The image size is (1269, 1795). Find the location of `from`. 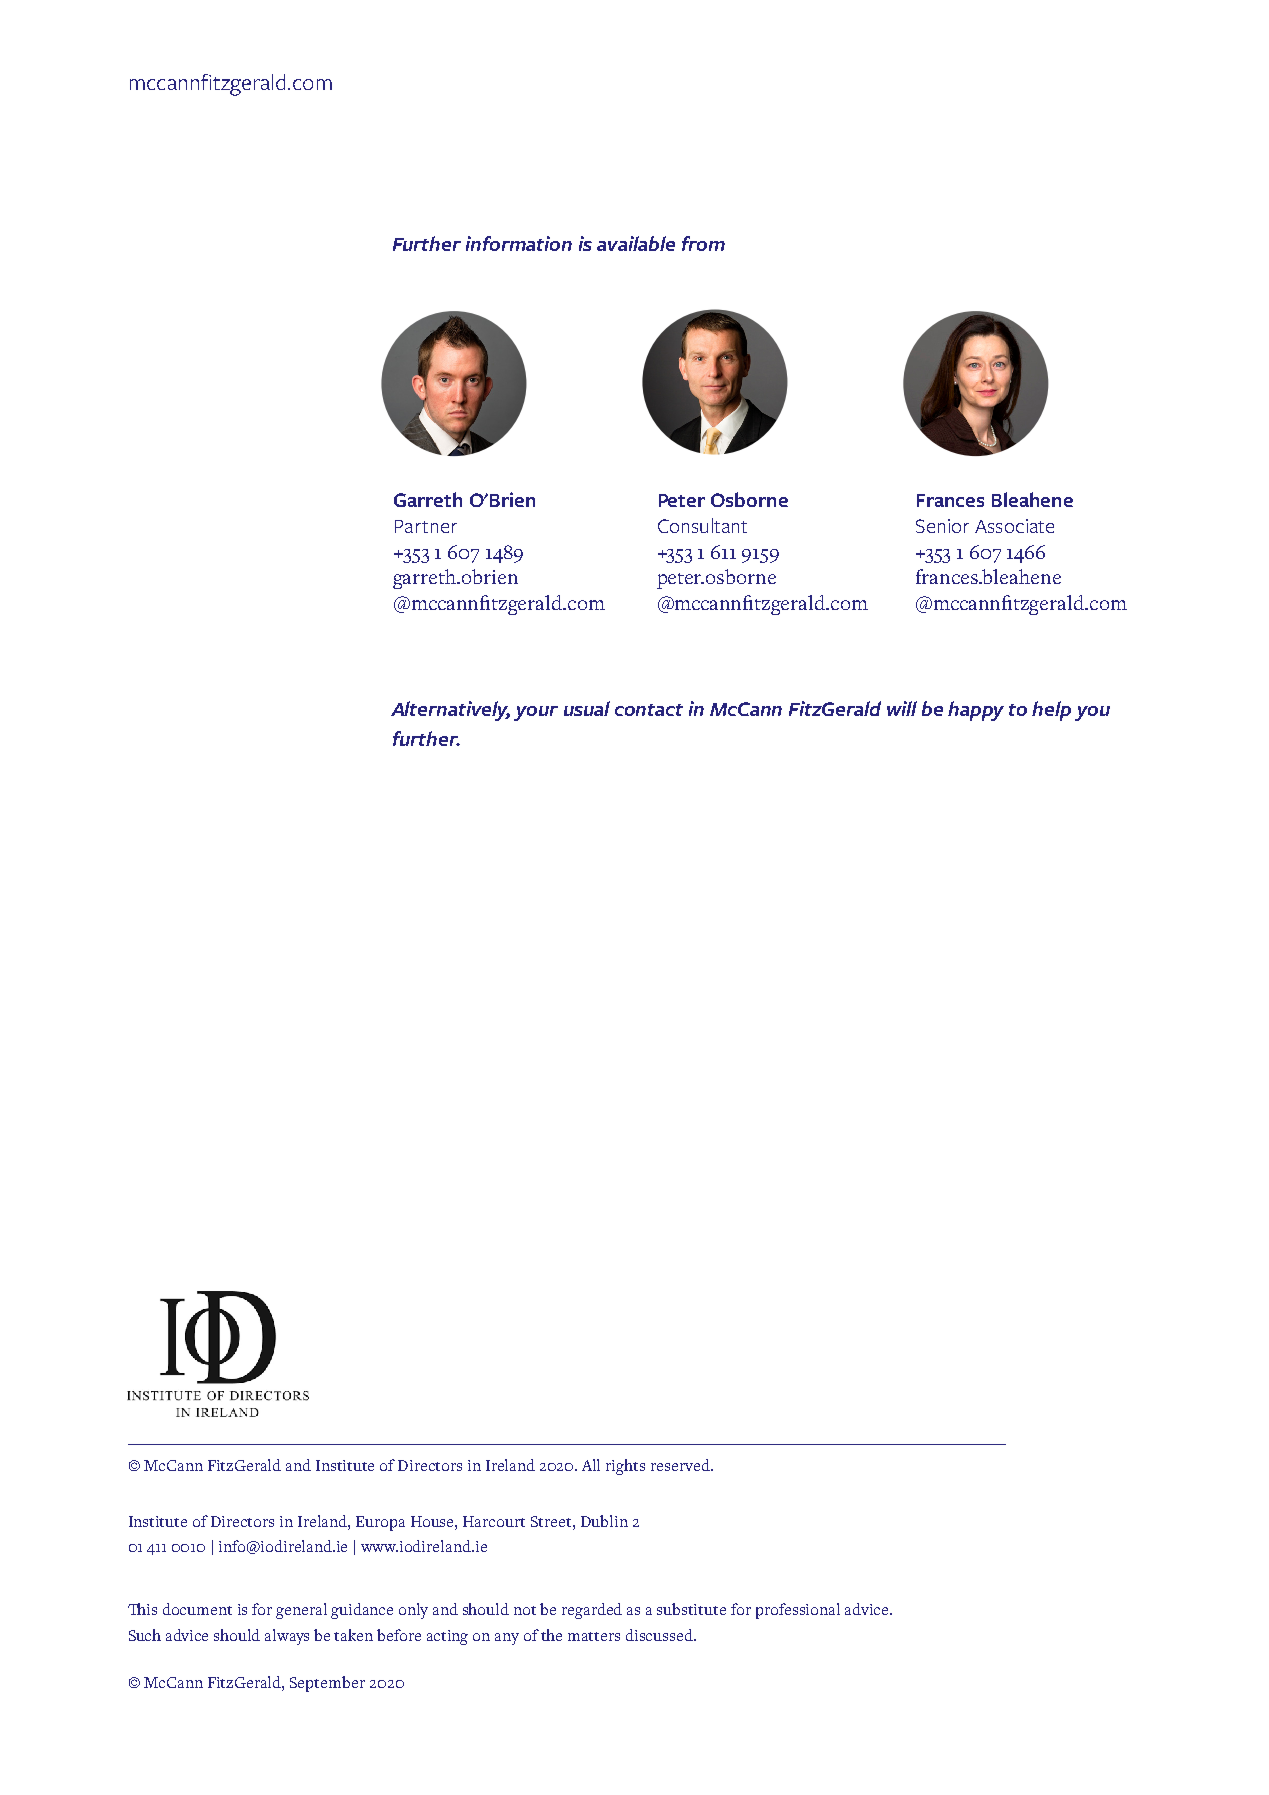

from is located at coordinates (703, 243).
